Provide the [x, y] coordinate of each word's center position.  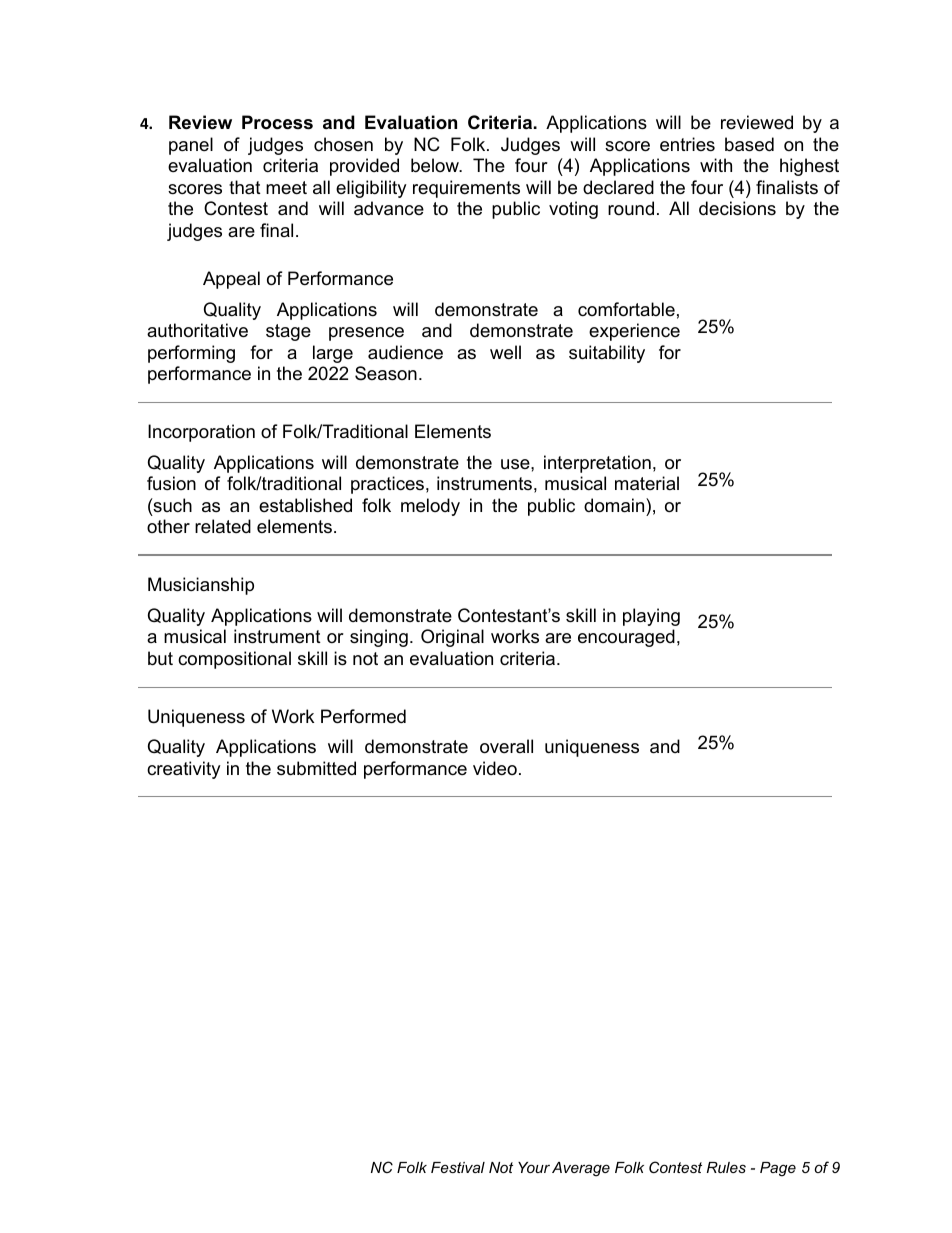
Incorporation [201, 433]
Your [534, 1167]
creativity [184, 770]
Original [452, 638]
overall [506, 746]
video [495, 768]
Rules [726, 1167]
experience [634, 332]
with [716, 165]
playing [651, 617]
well [505, 352]
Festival [458, 1167]
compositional [234, 660]
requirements [466, 189]
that [245, 187]
